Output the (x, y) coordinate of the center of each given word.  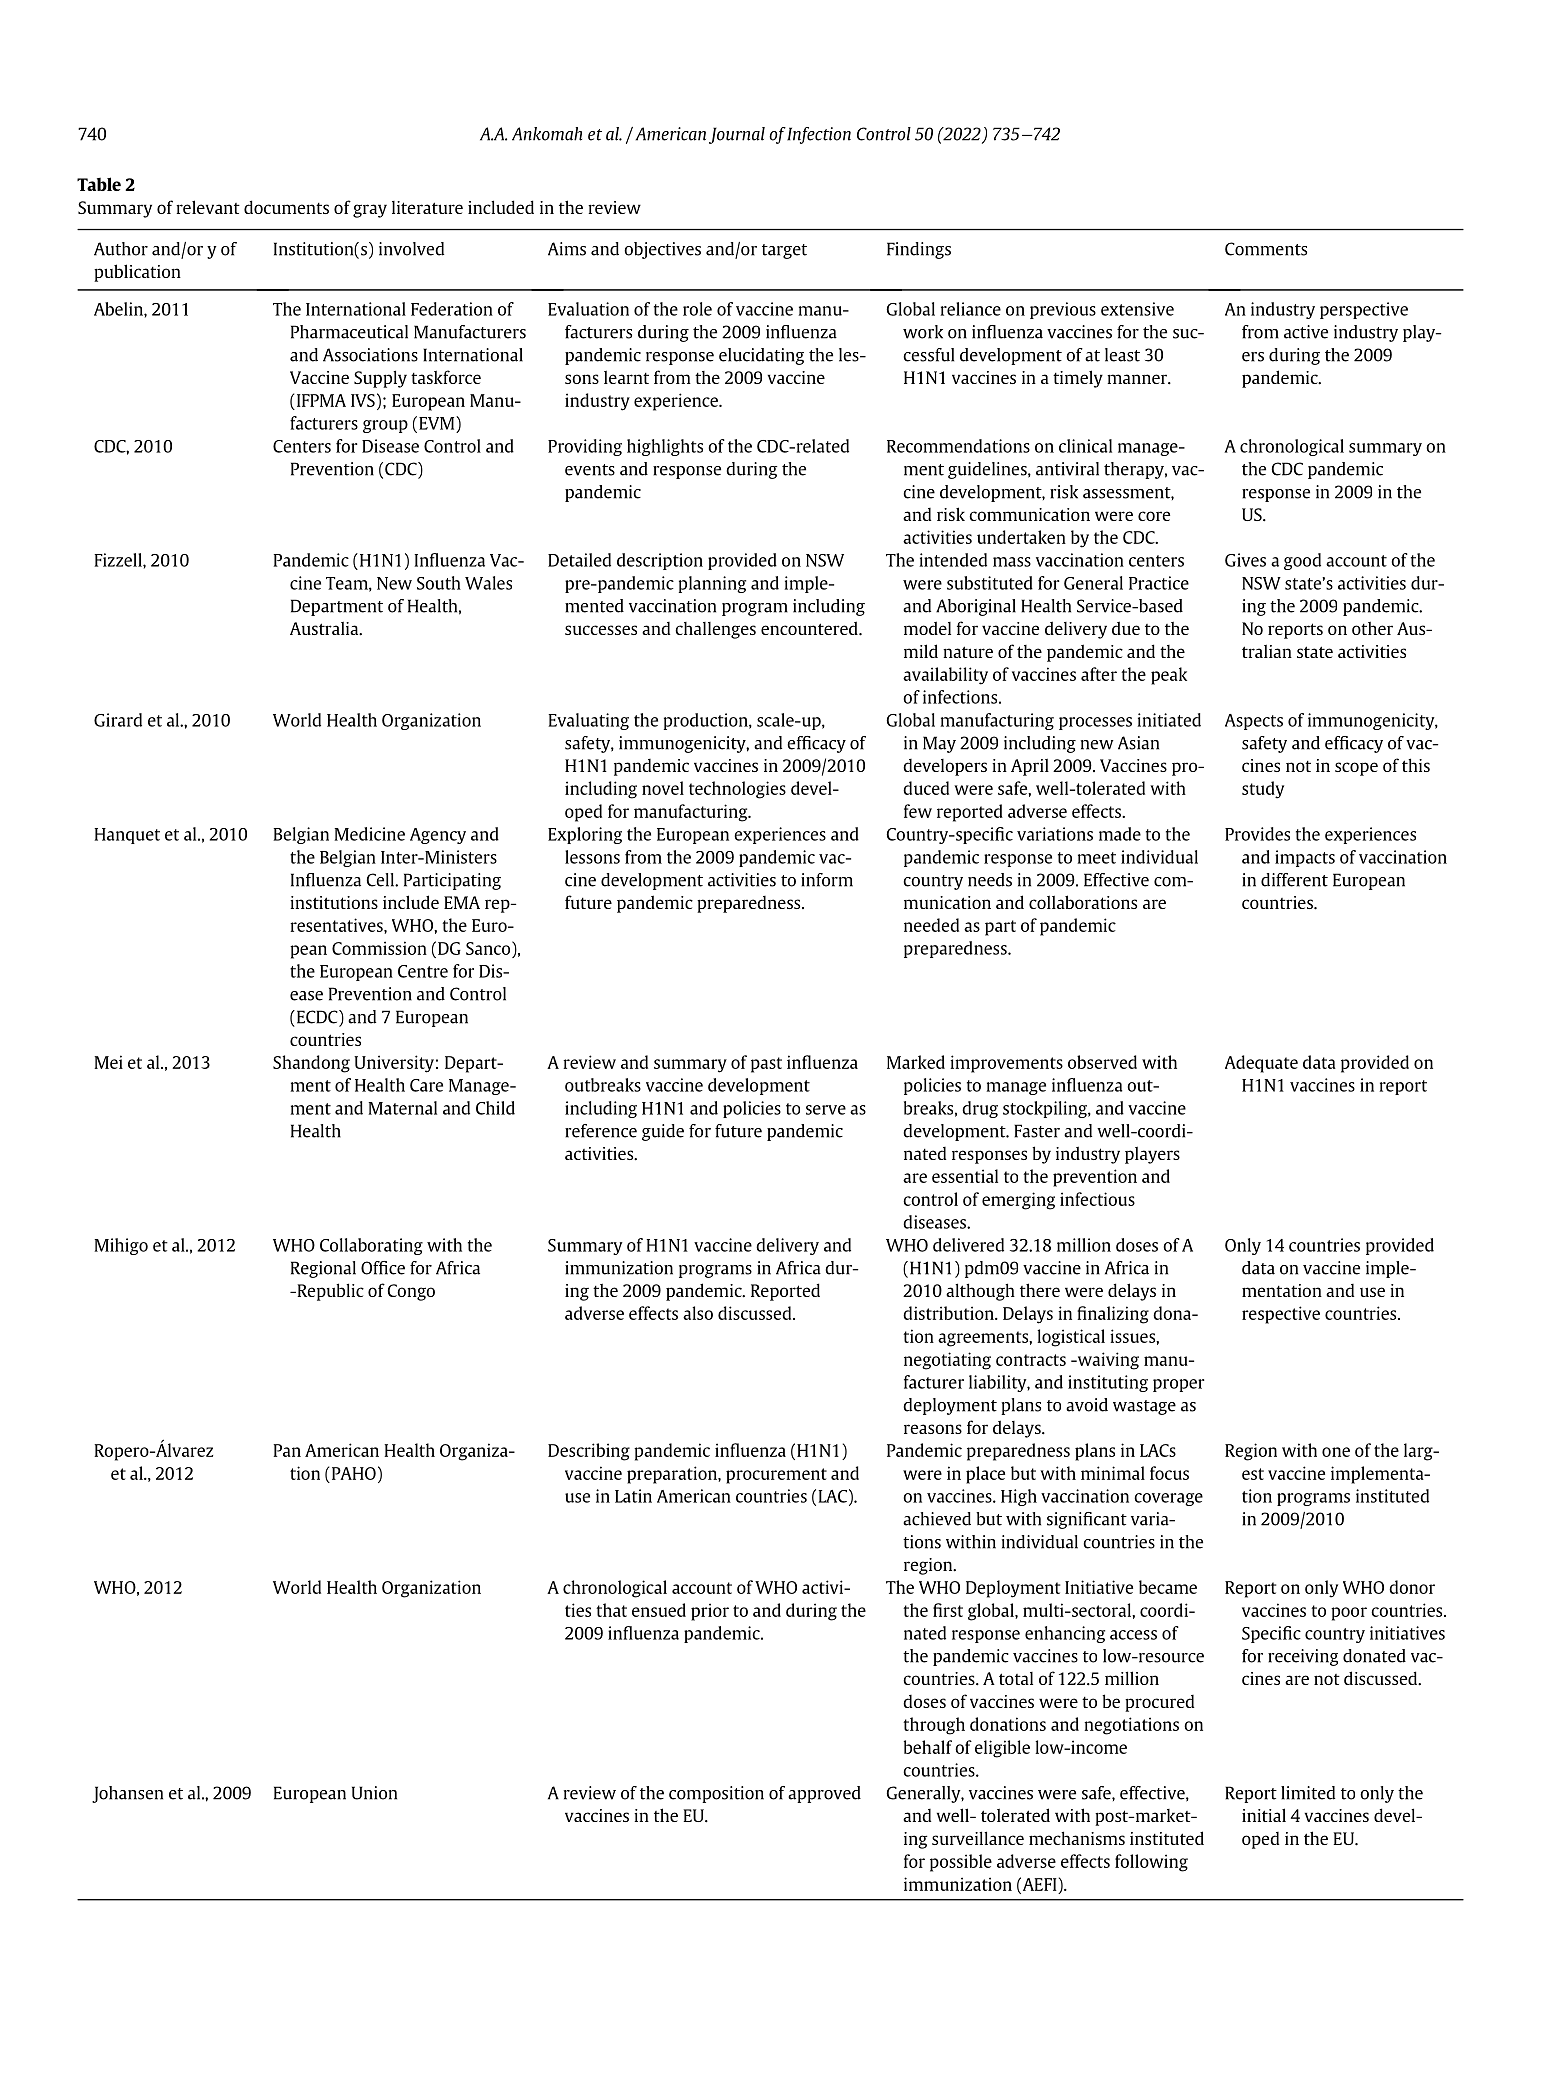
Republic (329, 1292)
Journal (737, 135)
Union (374, 1793)
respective (1281, 1315)
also (698, 1313)
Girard (118, 720)
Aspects (1254, 722)
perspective (1364, 310)
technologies (737, 790)
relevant (208, 207)
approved (824, 1794)
